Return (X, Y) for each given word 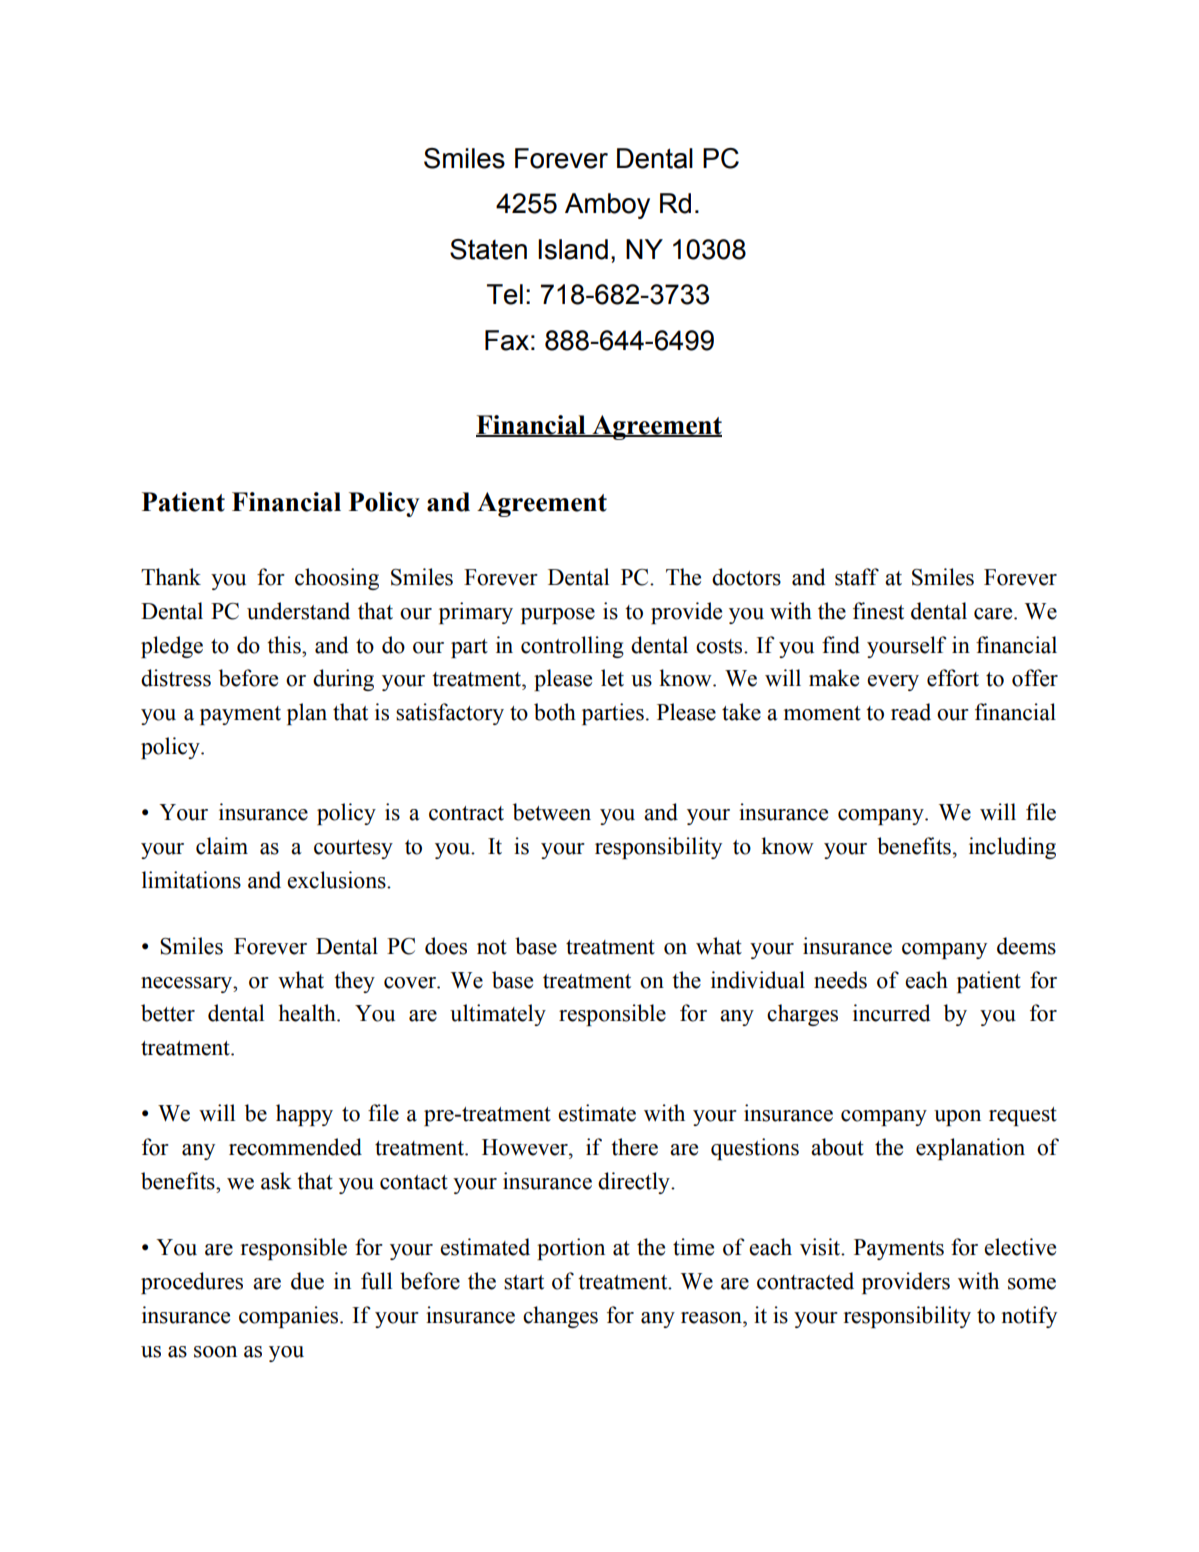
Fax (507, 340)
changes (560, 1317)
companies (290, 1317)
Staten (488, 249)
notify (1029, 1317)
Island (573, 249)
